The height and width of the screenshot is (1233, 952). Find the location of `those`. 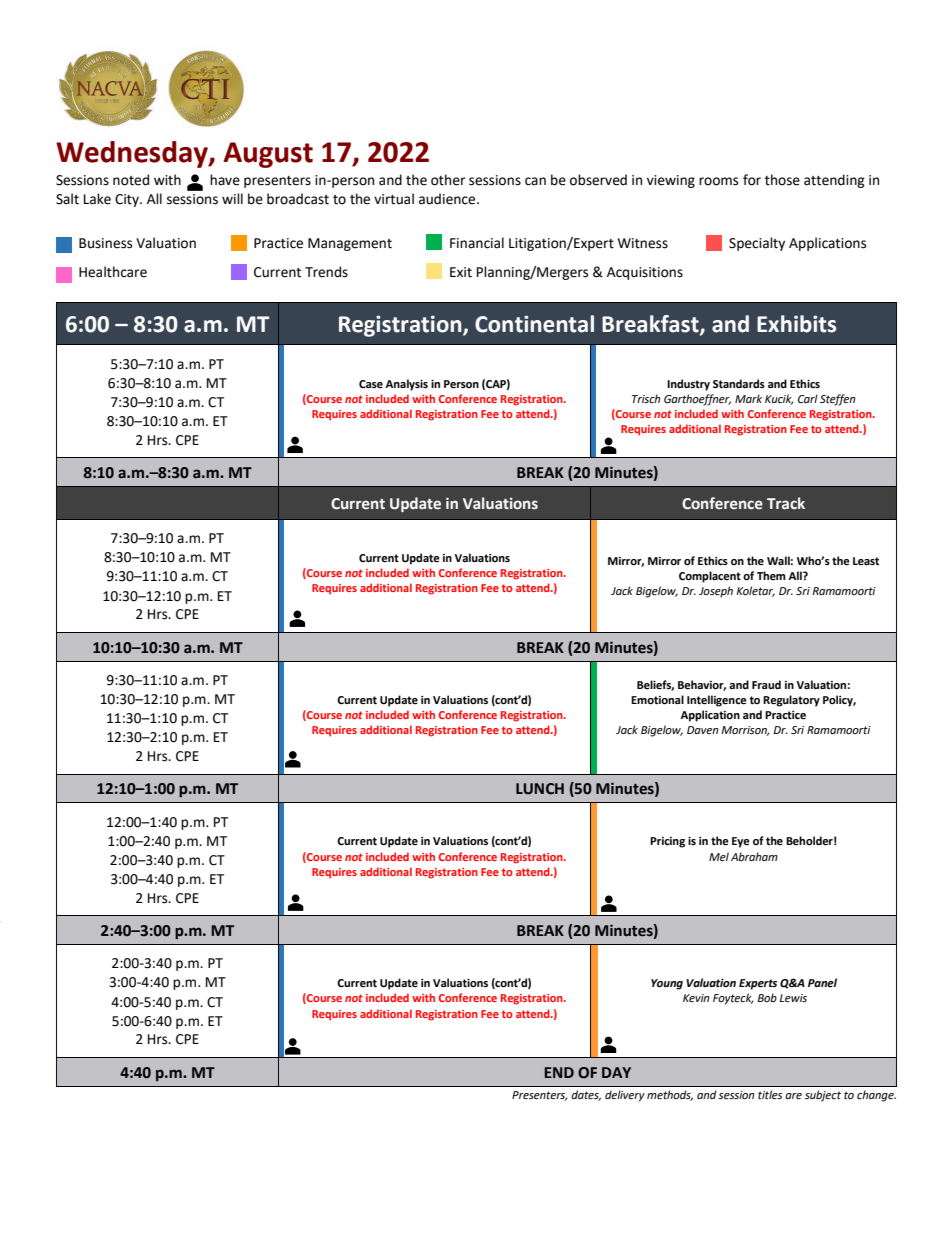

those is located at coordinates (782, 180).
